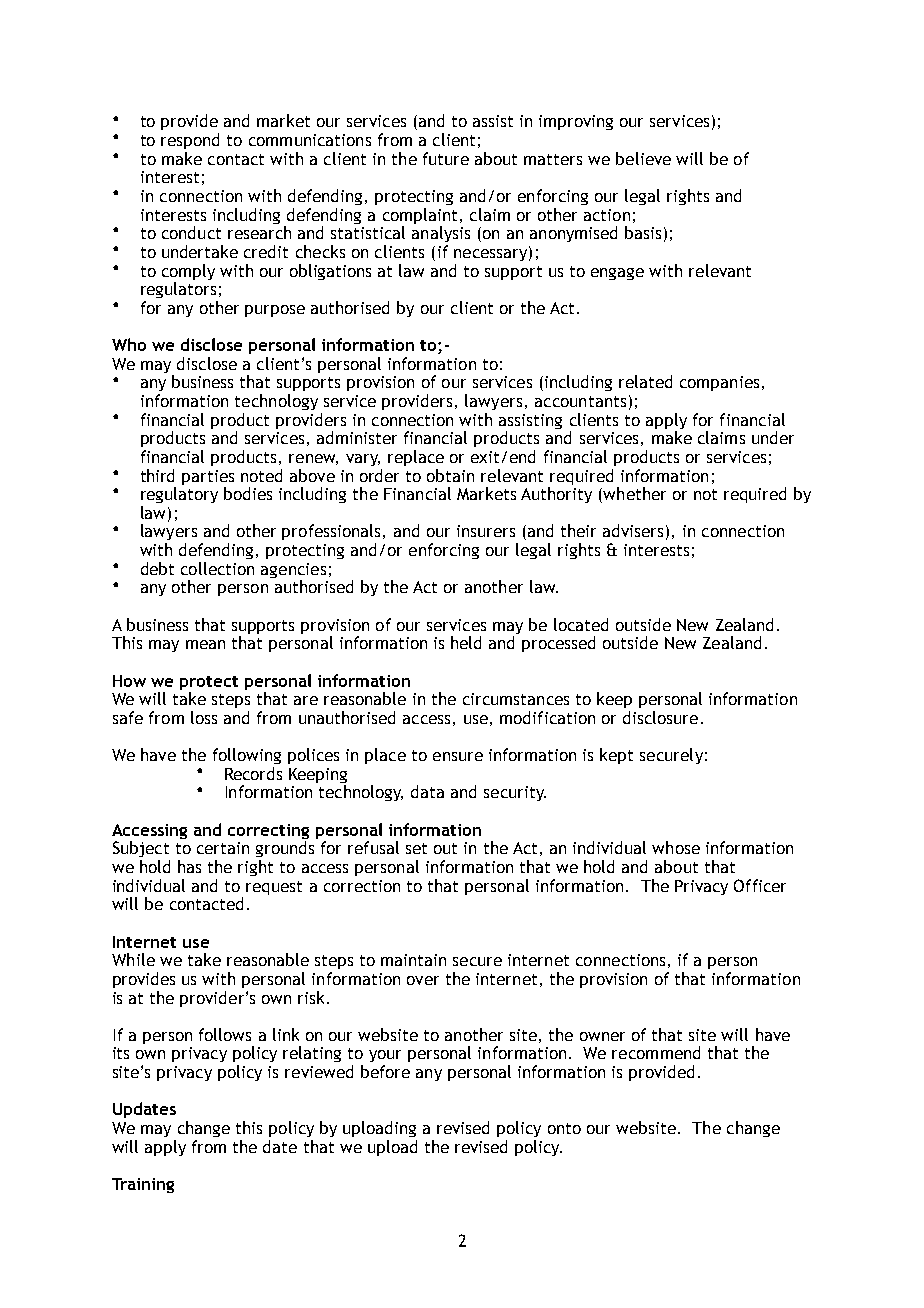  I want to click on Training, so click(143, 1185).
